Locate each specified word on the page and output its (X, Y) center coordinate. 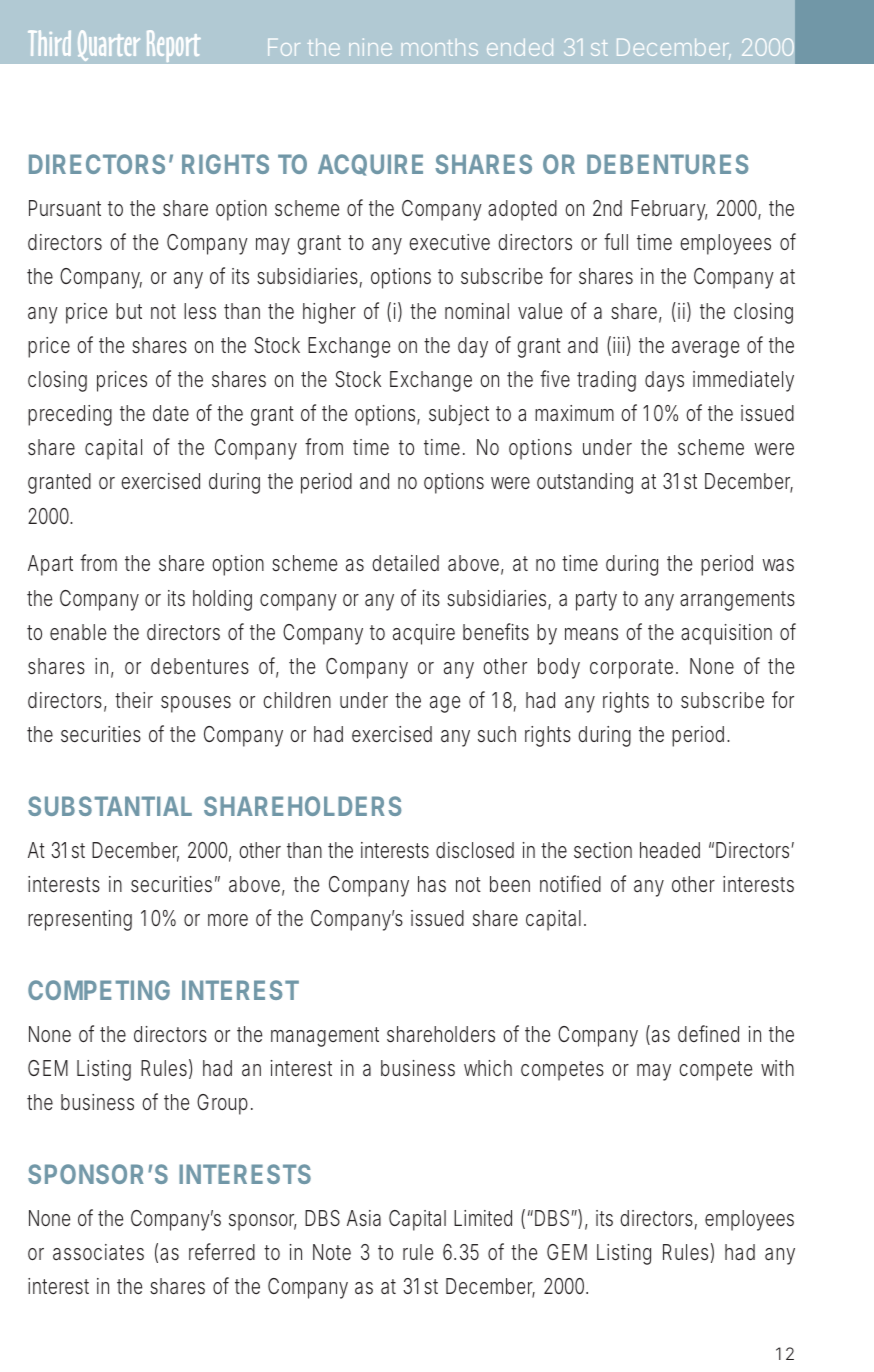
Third (49, 43)
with (777, 1068)
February (669, 210)
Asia (364, 1218)
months (440, 47)
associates (98, 1252)
